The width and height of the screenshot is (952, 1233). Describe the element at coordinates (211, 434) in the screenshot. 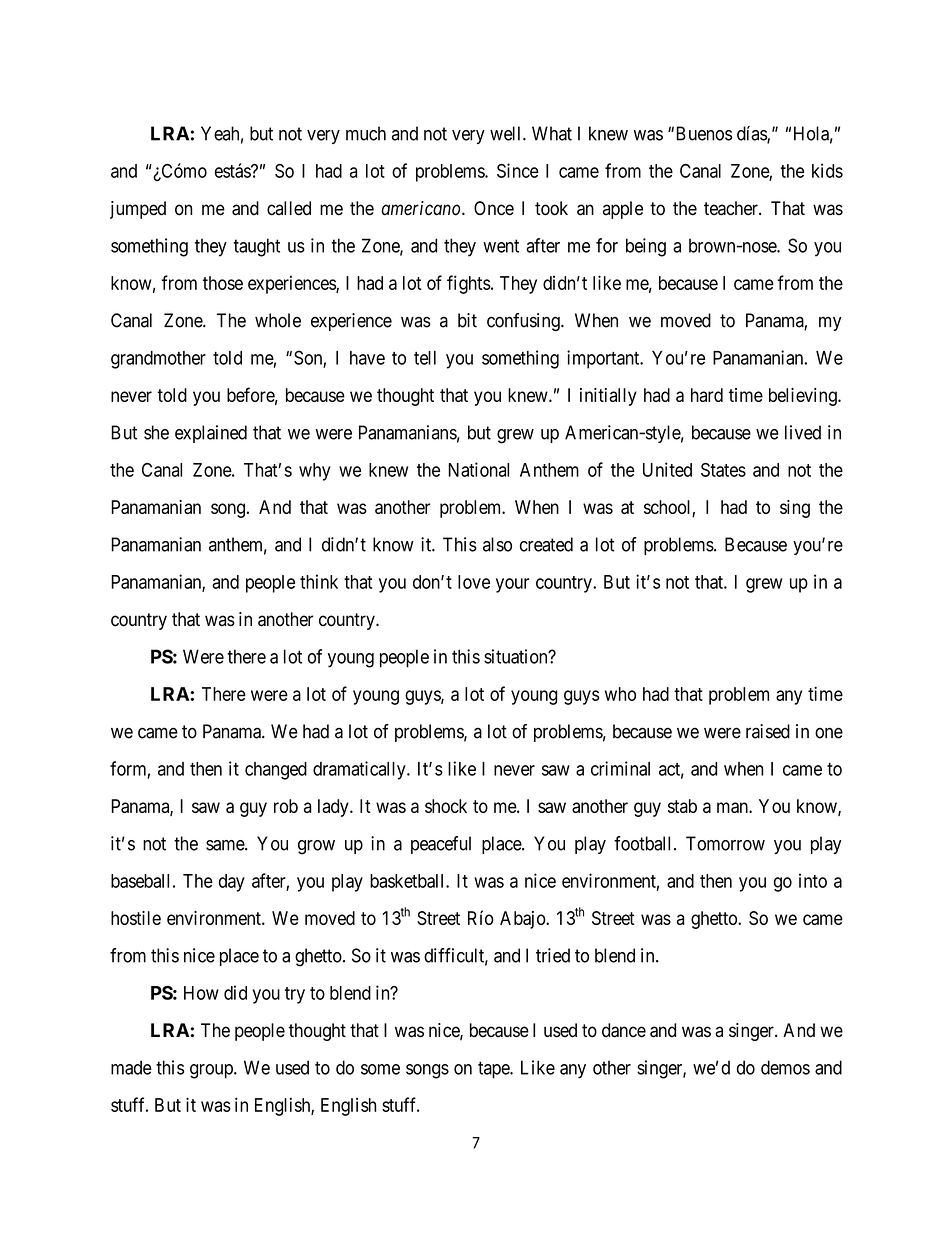

I see `explained` at that location.
